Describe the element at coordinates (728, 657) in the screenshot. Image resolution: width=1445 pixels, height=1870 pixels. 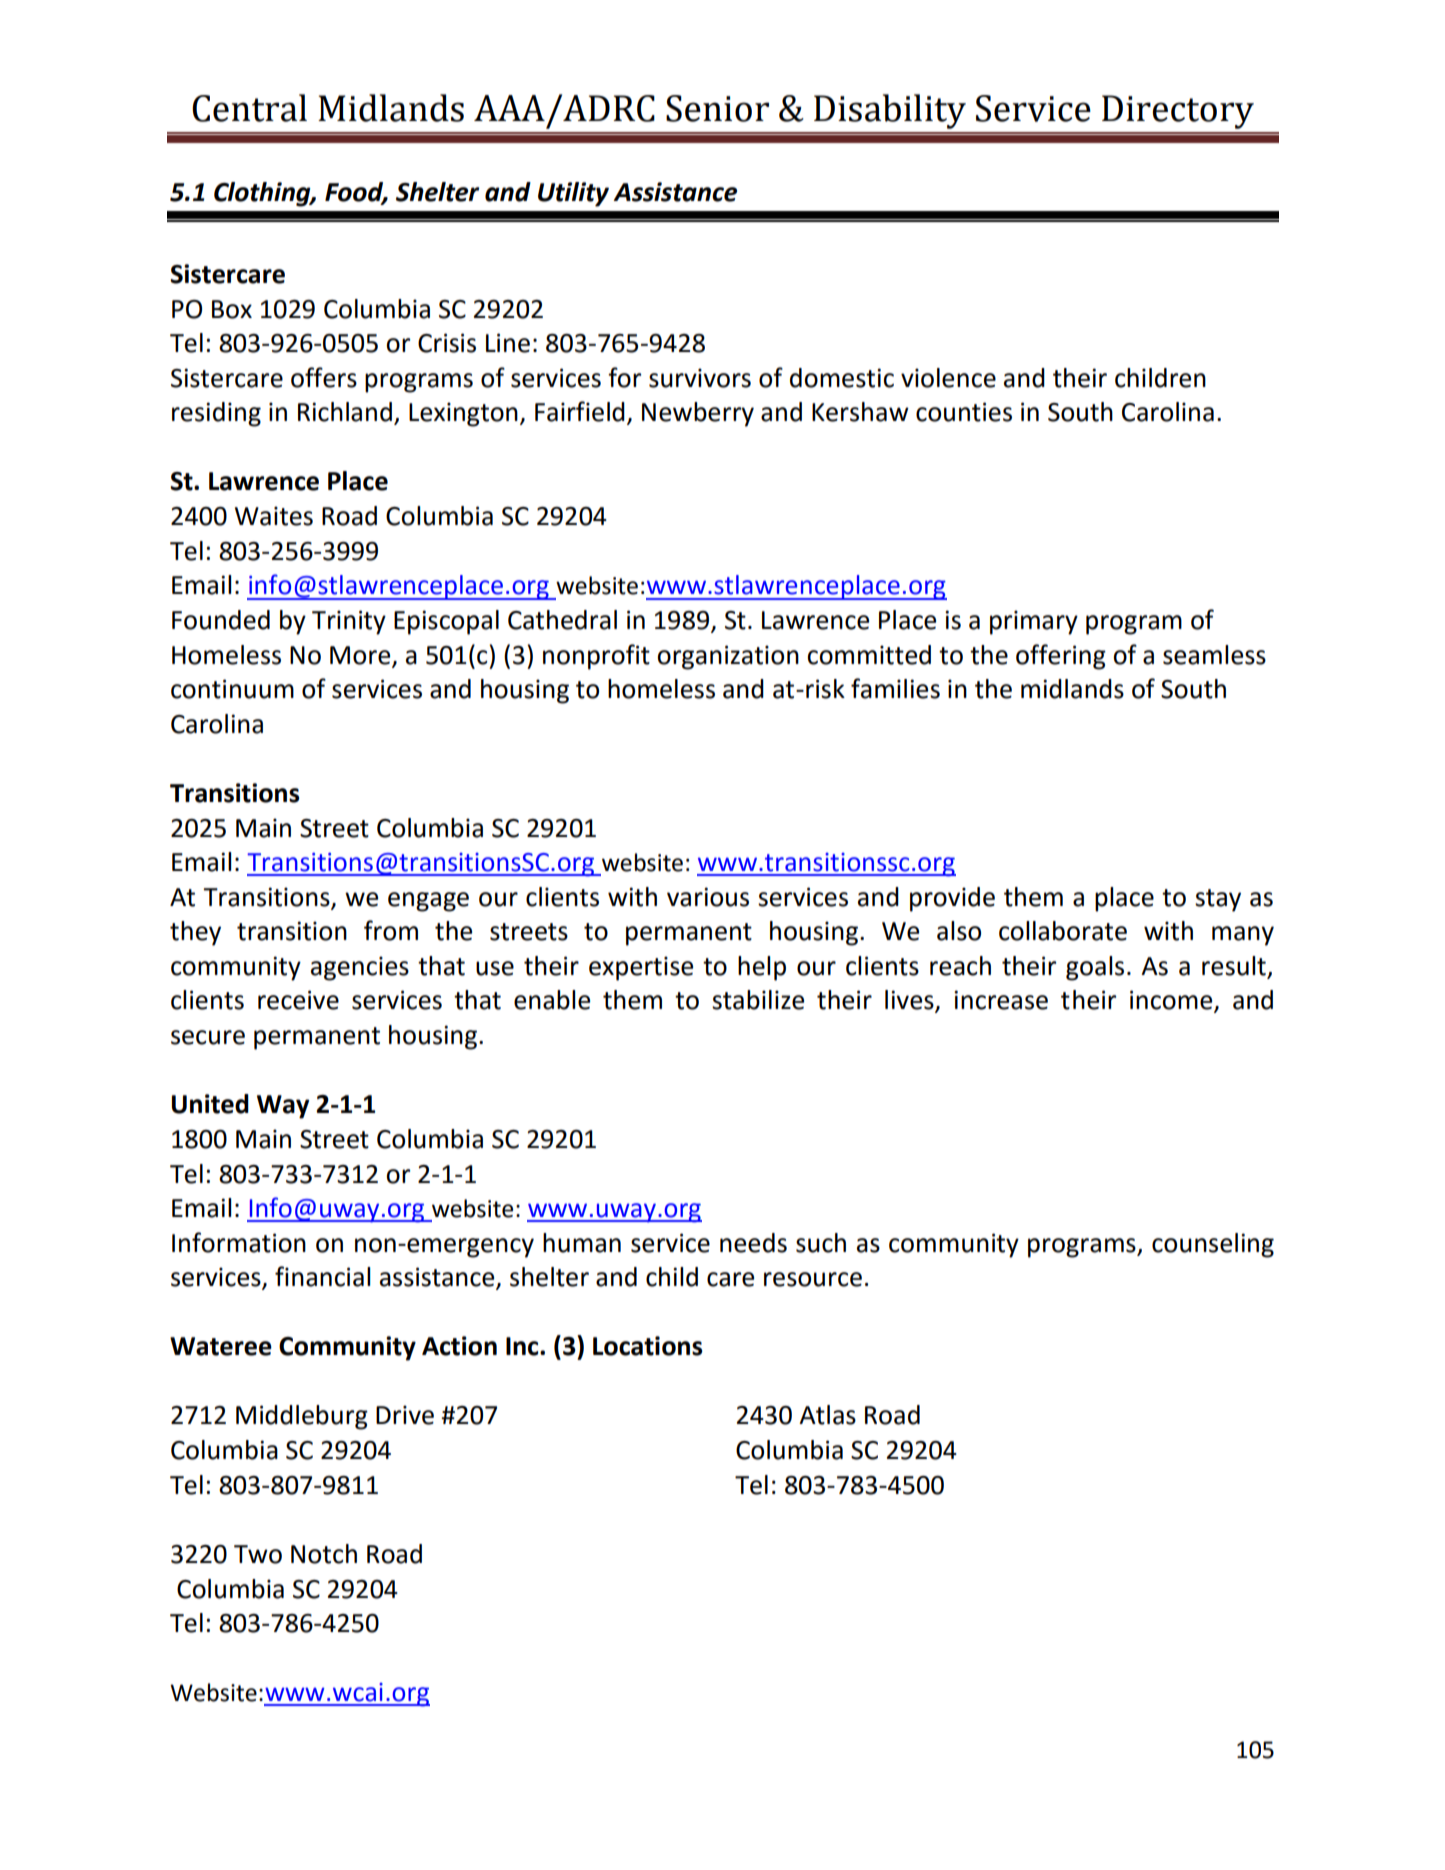
I see `organization` at that location.
